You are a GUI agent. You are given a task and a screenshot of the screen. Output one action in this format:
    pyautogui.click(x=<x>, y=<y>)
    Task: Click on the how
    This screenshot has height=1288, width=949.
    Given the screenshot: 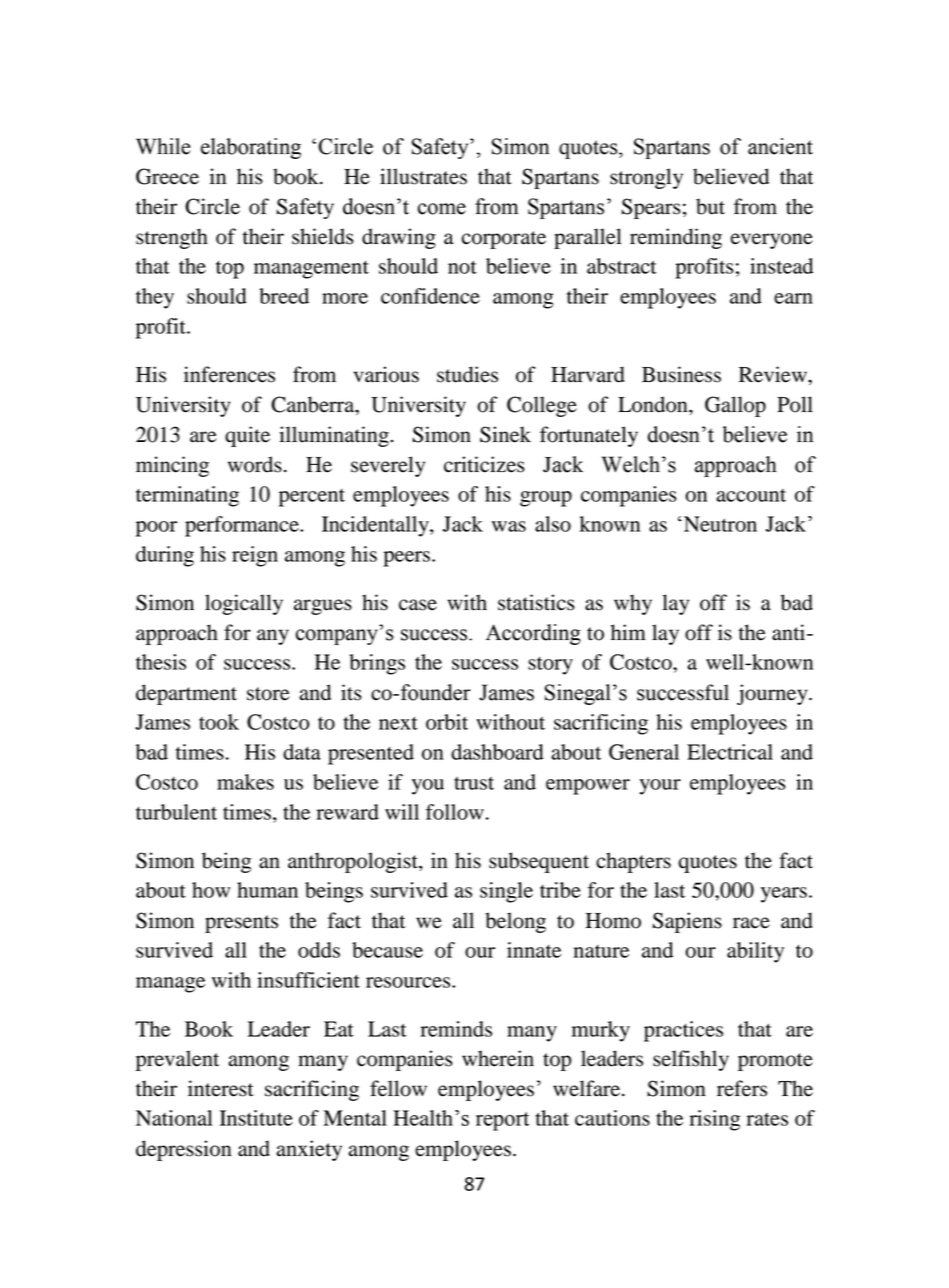 What is the action you would take?
    pyautogui.click(x=211, y=890)
